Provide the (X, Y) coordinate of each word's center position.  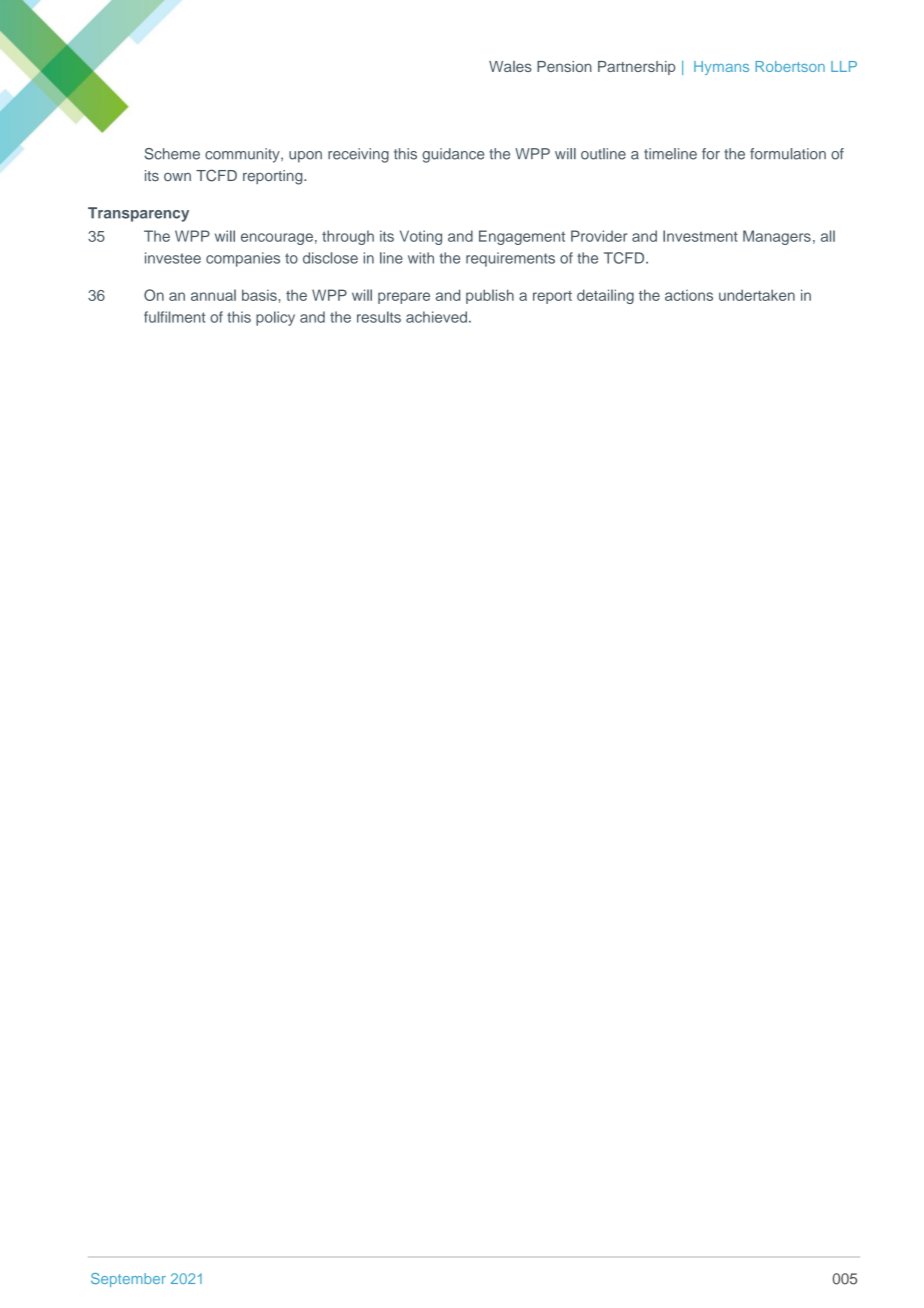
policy (275, 318)
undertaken (757, 295)
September (128, 1280)
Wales (510, 66)
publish (490, 296)
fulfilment (174, 317)
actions (689, 295)
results (379, 317)
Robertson (790, 66)
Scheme (172, 154)
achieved (436, 317)
